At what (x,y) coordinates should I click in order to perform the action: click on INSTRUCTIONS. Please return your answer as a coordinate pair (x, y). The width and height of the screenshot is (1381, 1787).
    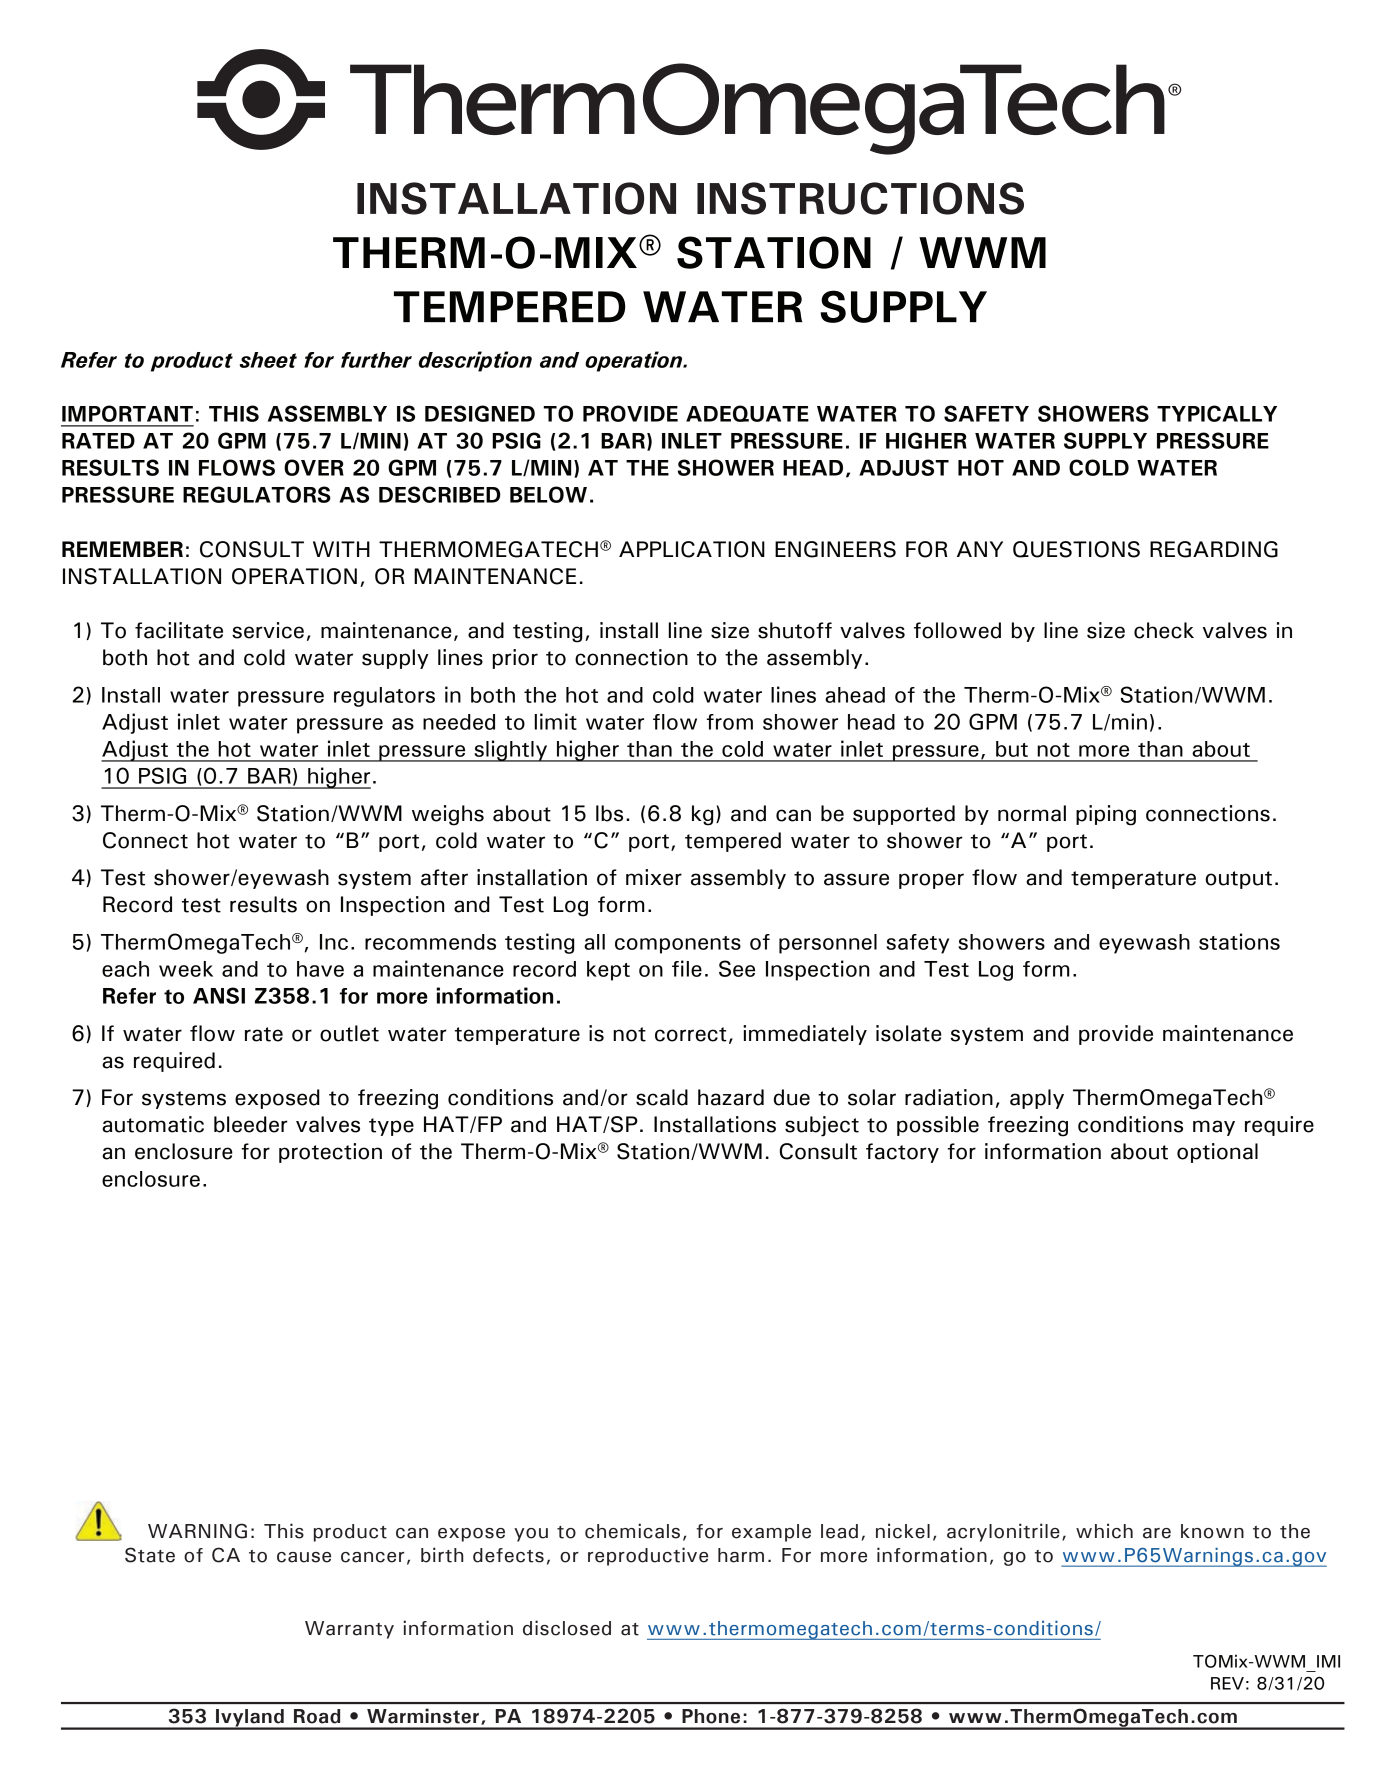
    Looking at the image, I should click on (860, 198).
